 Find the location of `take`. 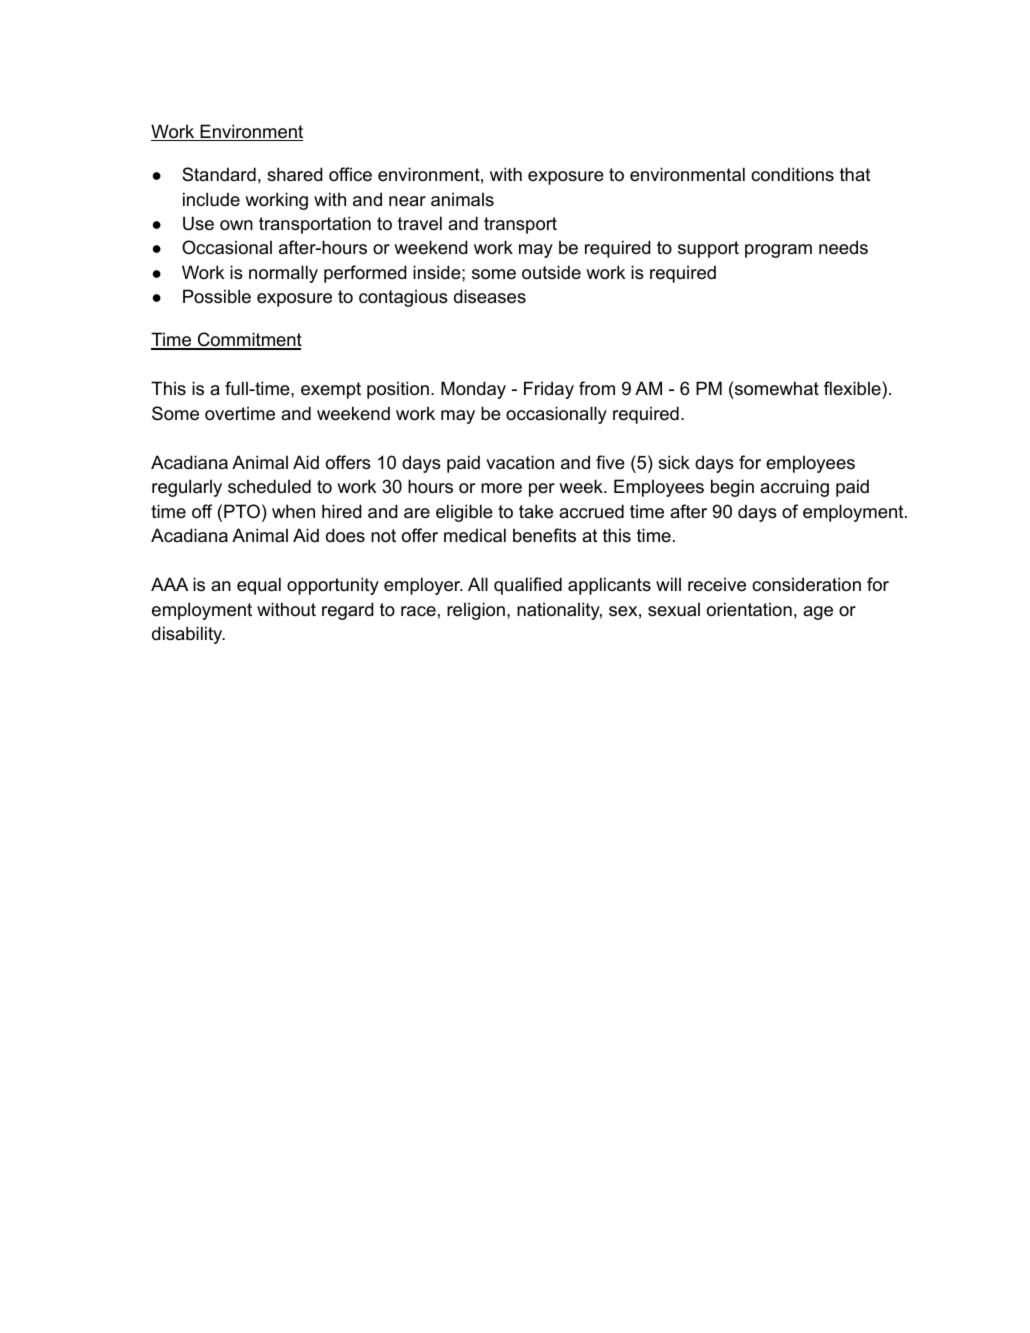

take is located at coordinates (536, 511).
